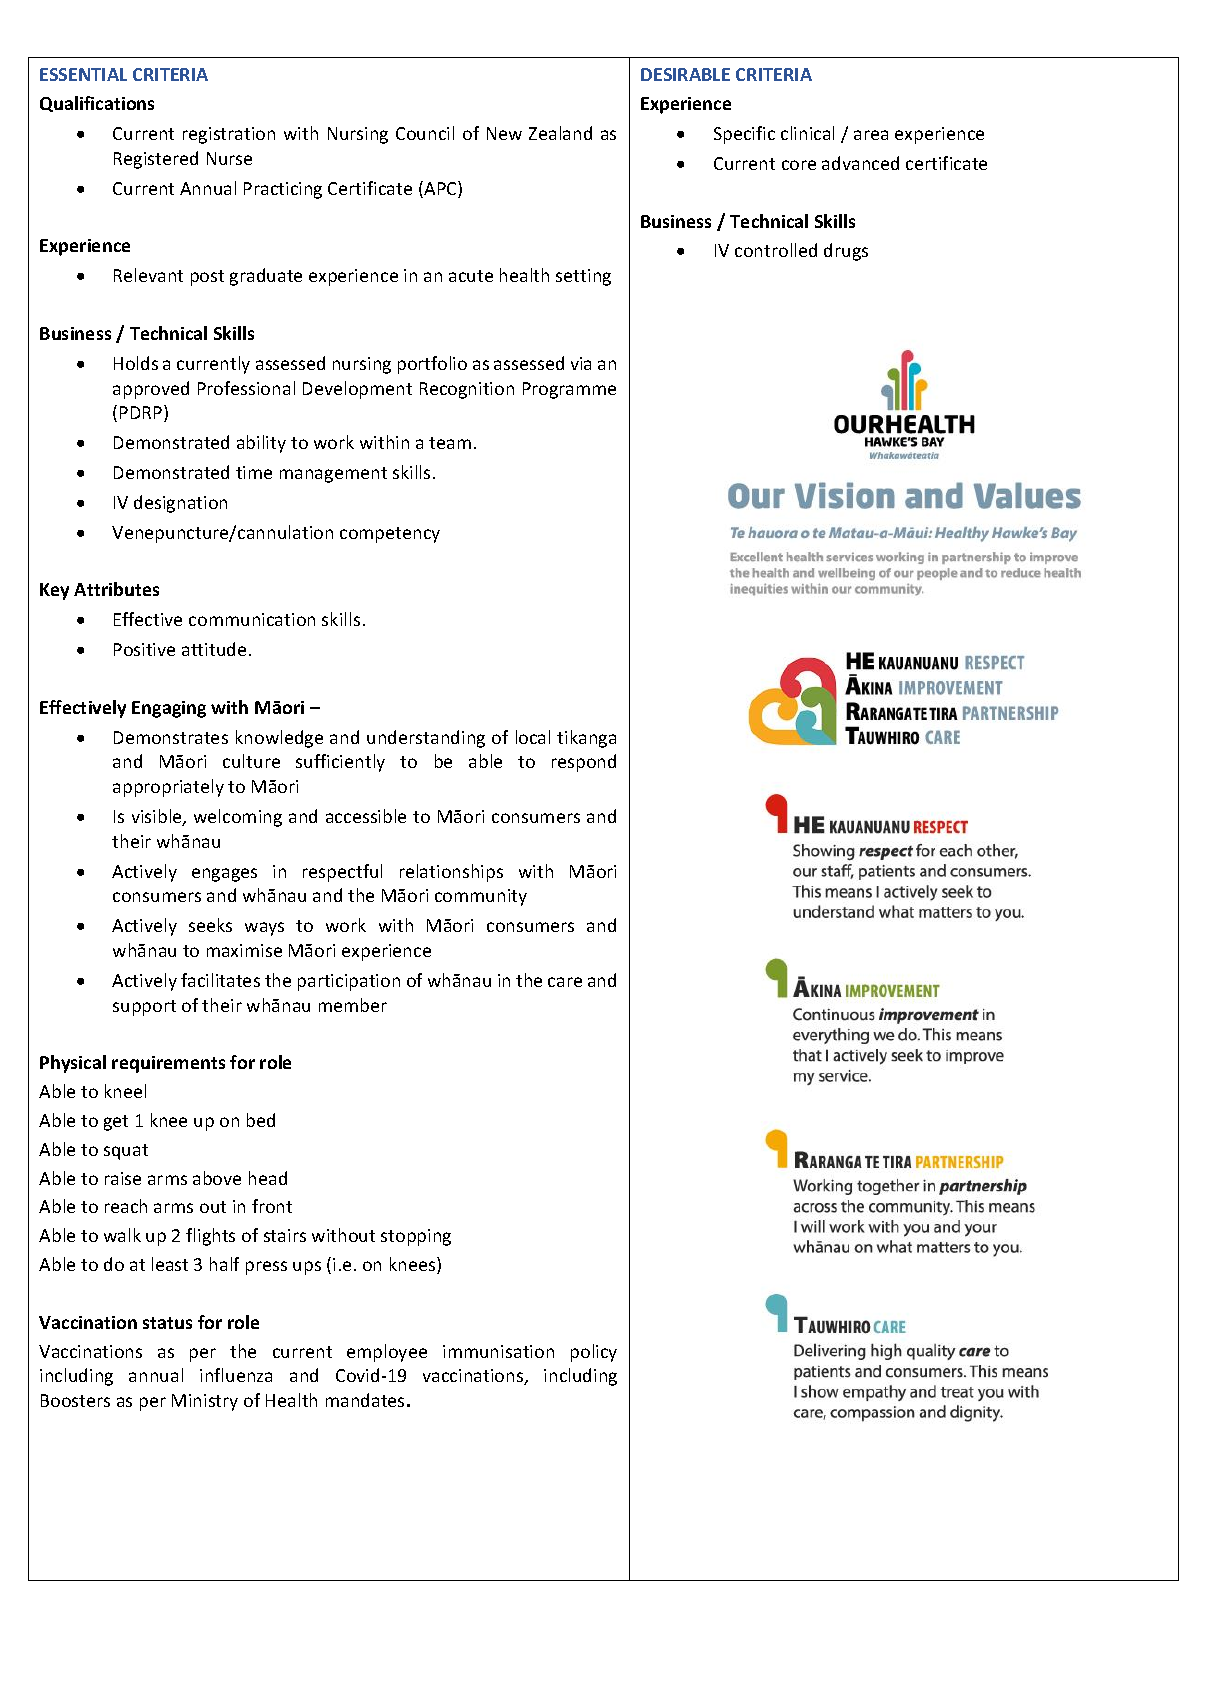 This screenshot has height=1707, width=1207. I want to click on Registered, so click(156, 160).
